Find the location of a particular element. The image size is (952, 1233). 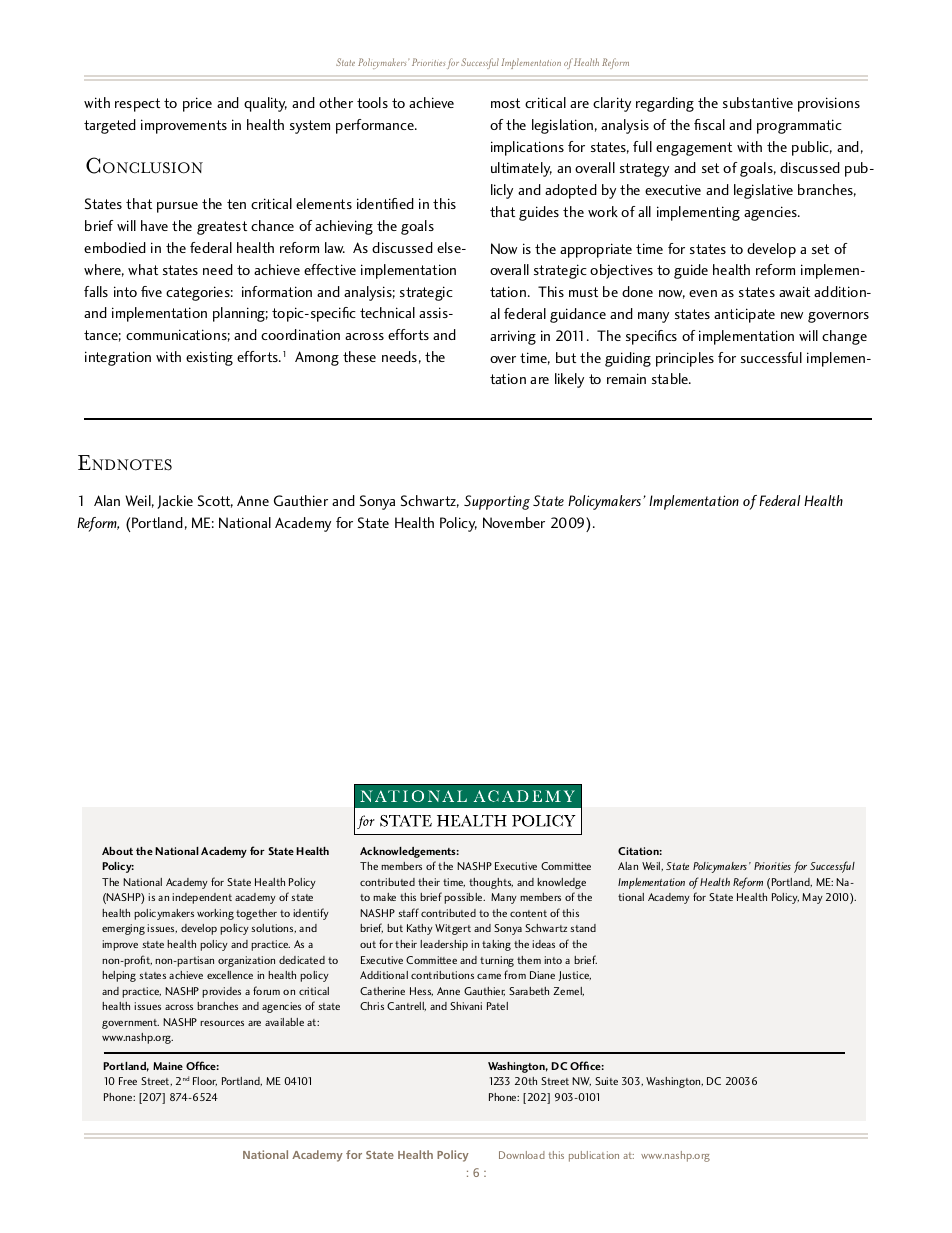

Jackie is located at coordinates (175, 502).
